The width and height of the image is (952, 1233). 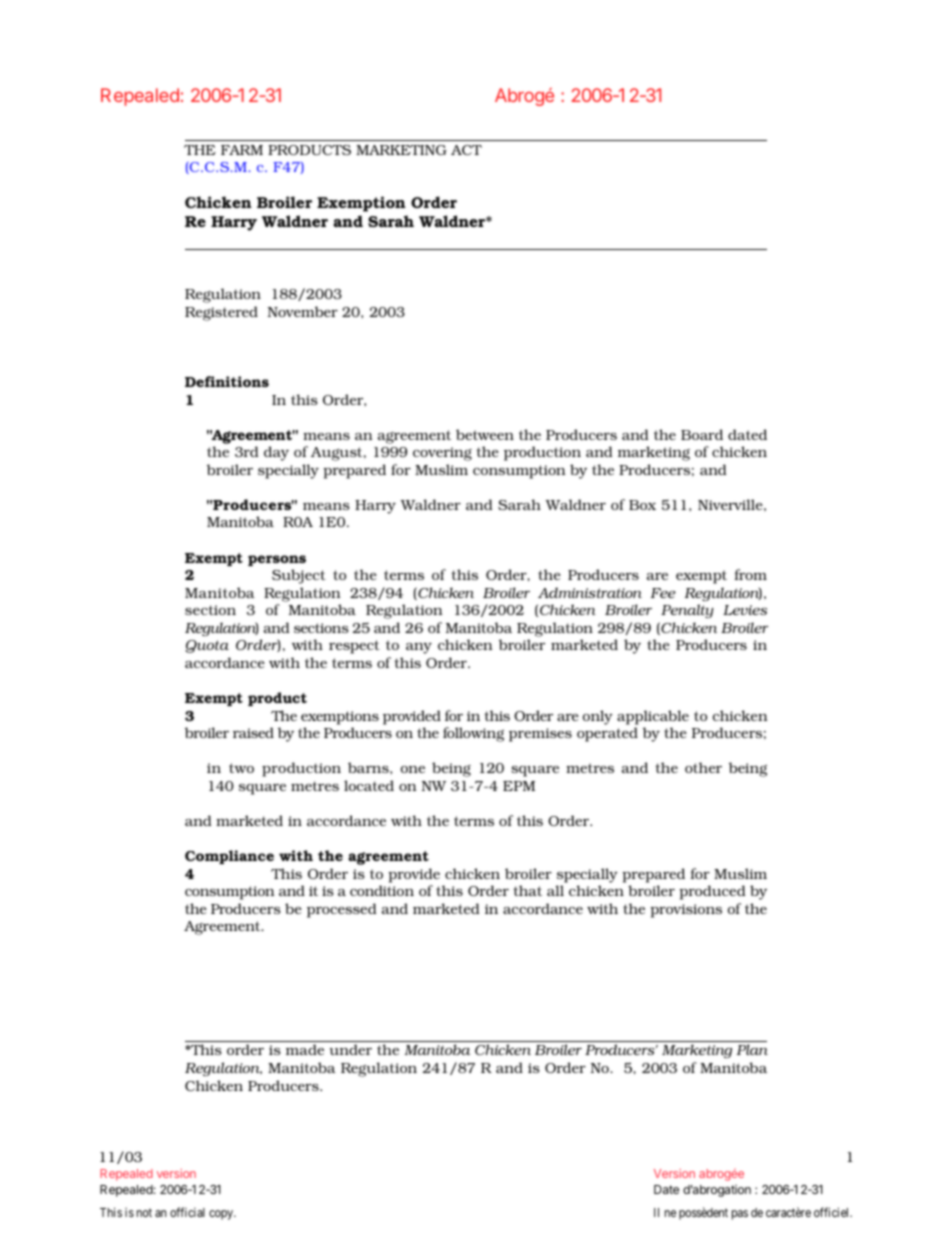 I want to click on under, so click(x=350, y=1049).
